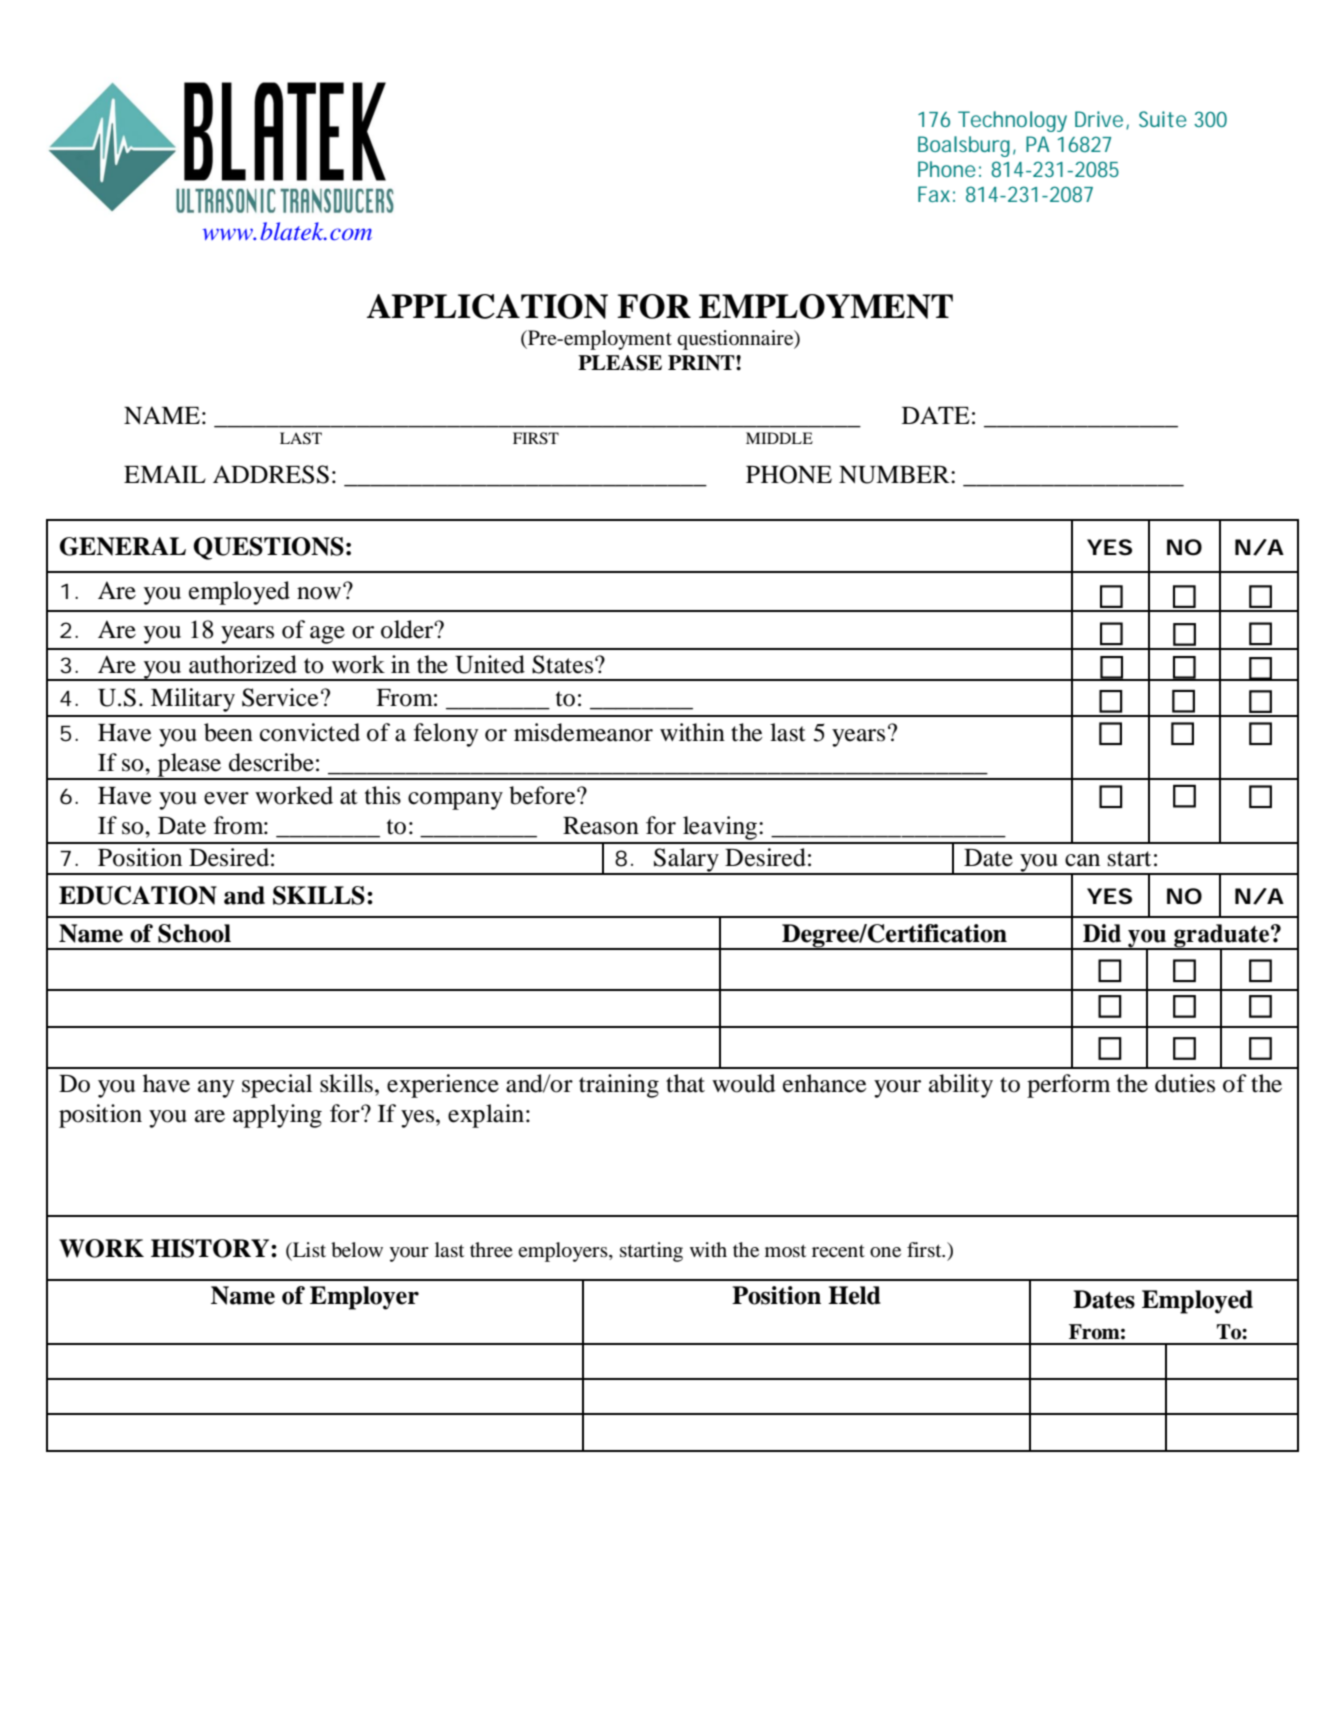 The width and height of the screenshot is (1321, 1709). I want to click on APPLICATION, so click(487, 306).
